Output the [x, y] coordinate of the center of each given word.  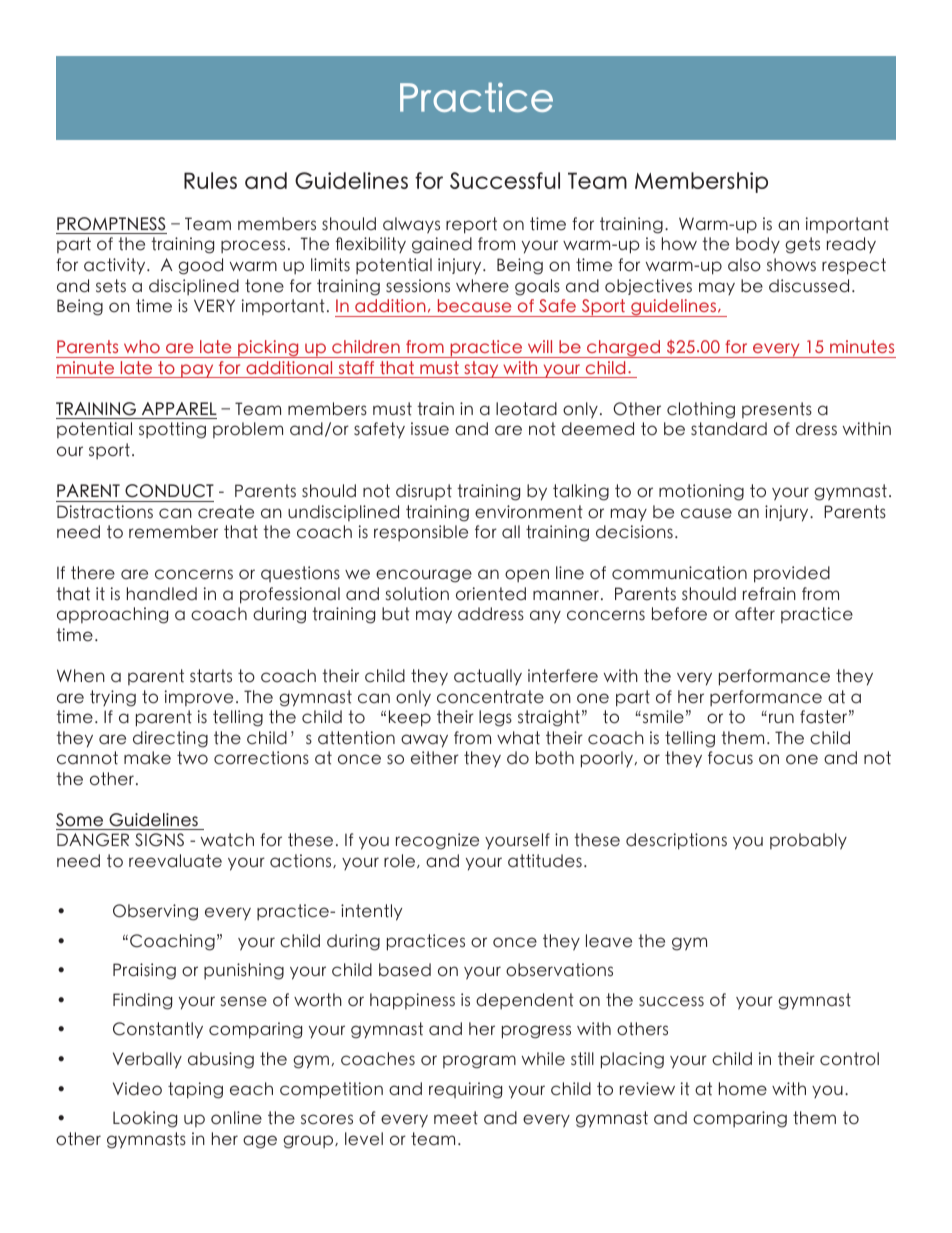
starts [211, 676]
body [758, 245]
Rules [210, 180]
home [743, 1089]
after [755, 614]
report [471, 225]
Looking [145, 1119]
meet [456, 1118]
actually [488, 677]
